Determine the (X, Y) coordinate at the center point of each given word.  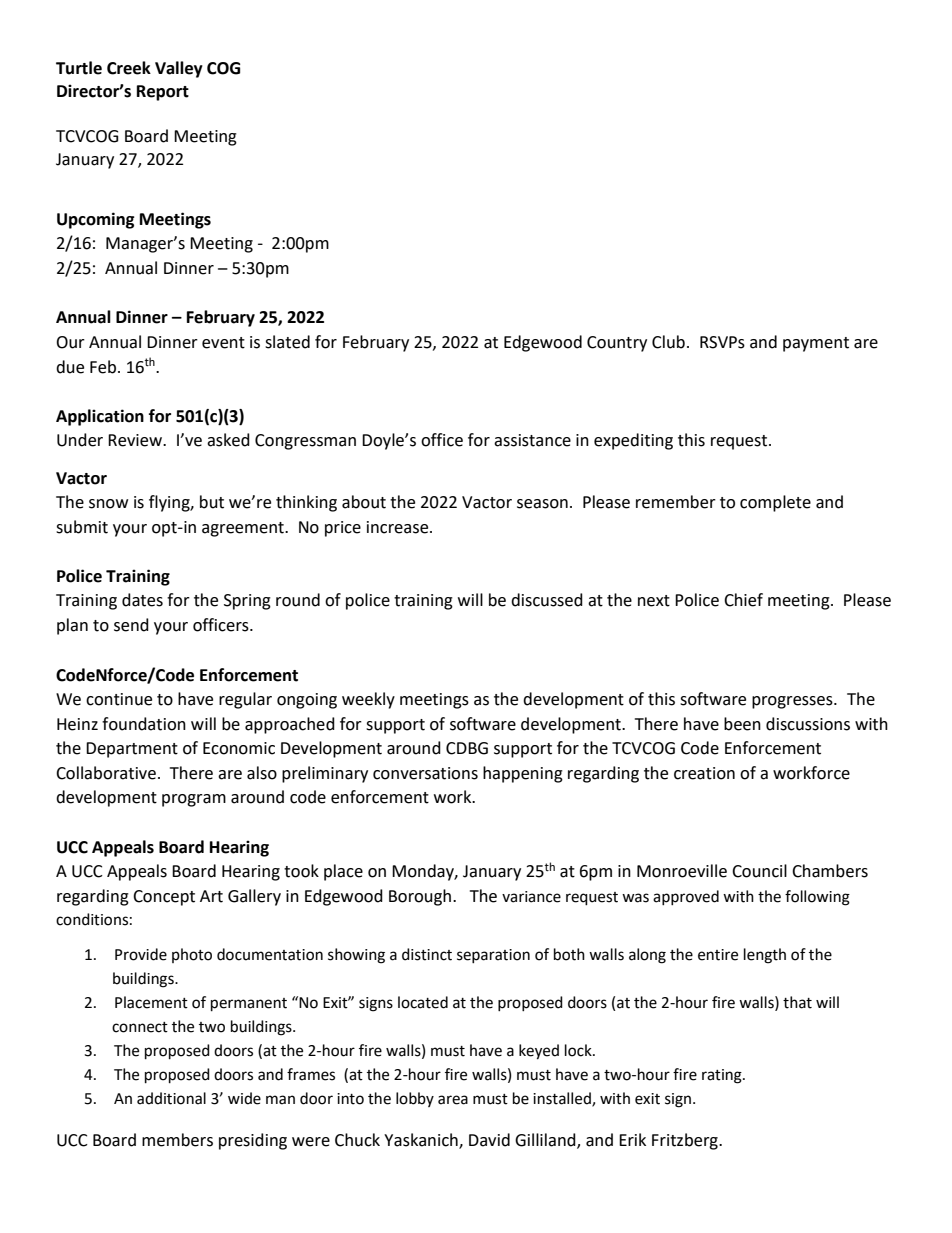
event (223, 343)
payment (816, 344)
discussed (547, 600)
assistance (532, 440)
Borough (420, 897)
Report (163, 93)
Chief (743, 600)
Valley (179, 69)
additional (171, 1098)
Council (759, 871)
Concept (164, 898)
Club (668, 342)
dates (142, 600)
